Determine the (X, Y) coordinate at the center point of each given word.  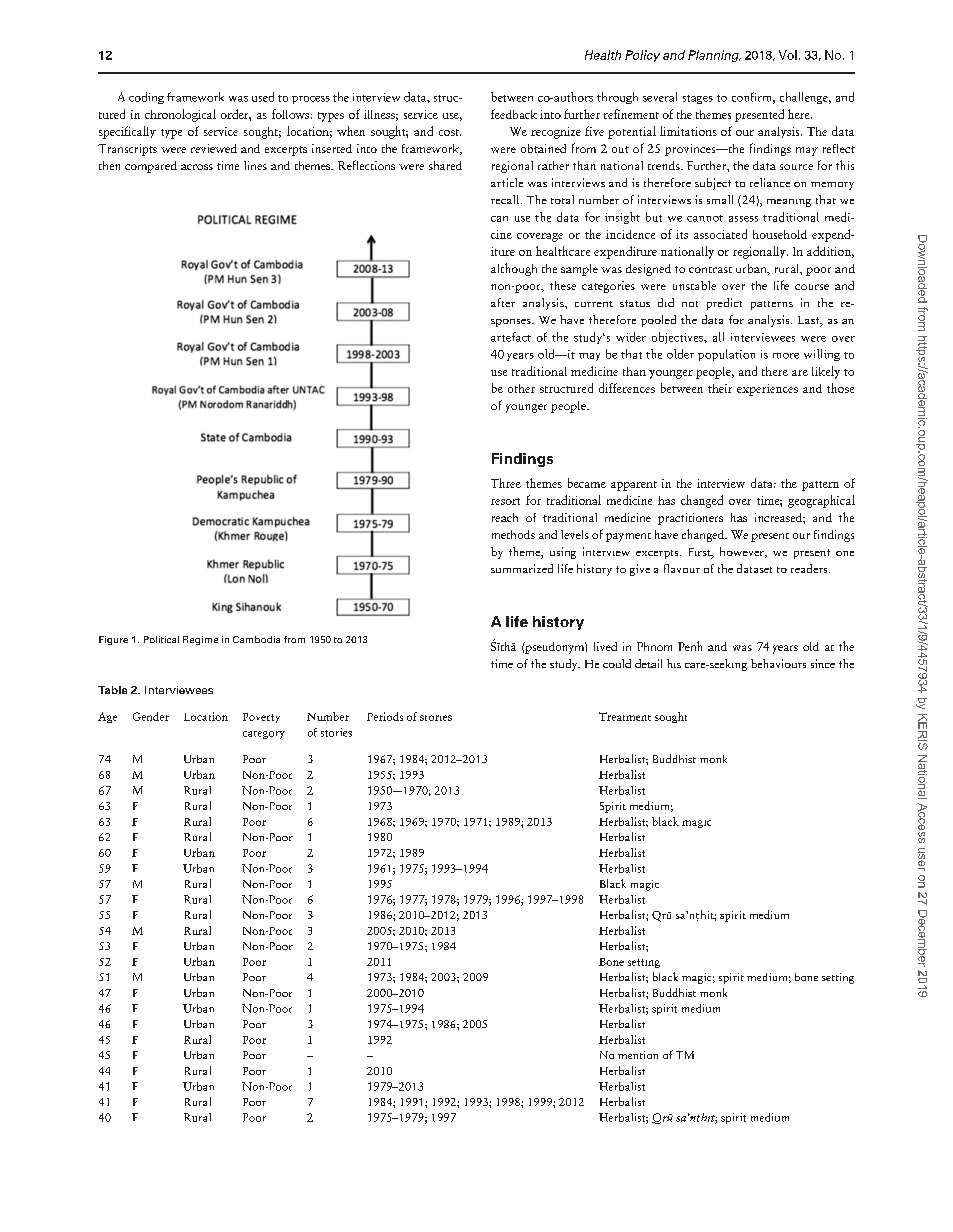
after (503, 302)
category (264, 735)
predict (724, 304)
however (743, 552)
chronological (180, 115)
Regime (200, 640)
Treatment (625, 716)
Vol (788, 55)
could (617, 663)
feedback (514, 114)
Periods (385, 716)
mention (638, 1055)
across (197, 167)
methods (513, 534)
